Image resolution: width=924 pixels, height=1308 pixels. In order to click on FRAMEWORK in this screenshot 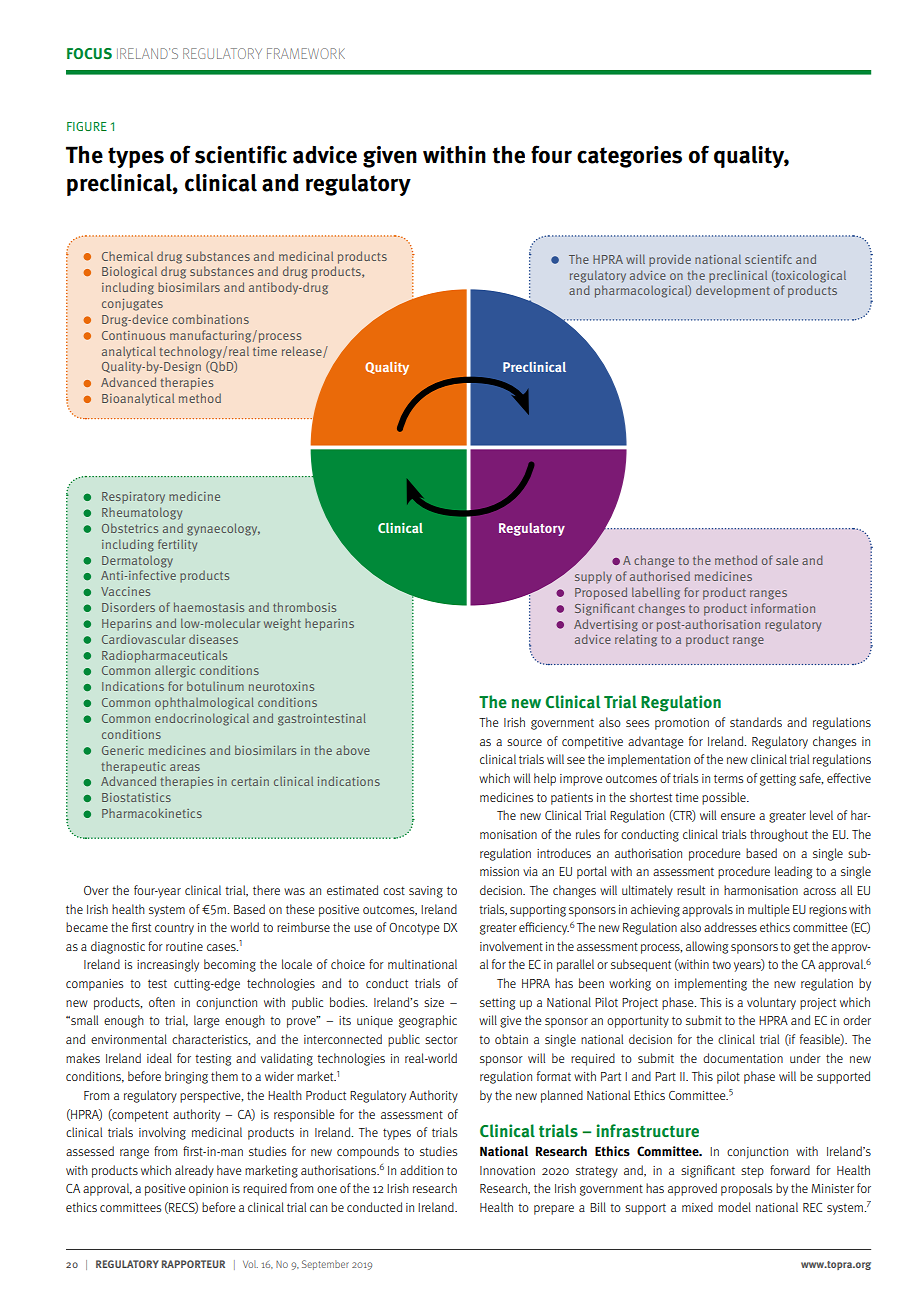, I will do `click(306, 53)`.
